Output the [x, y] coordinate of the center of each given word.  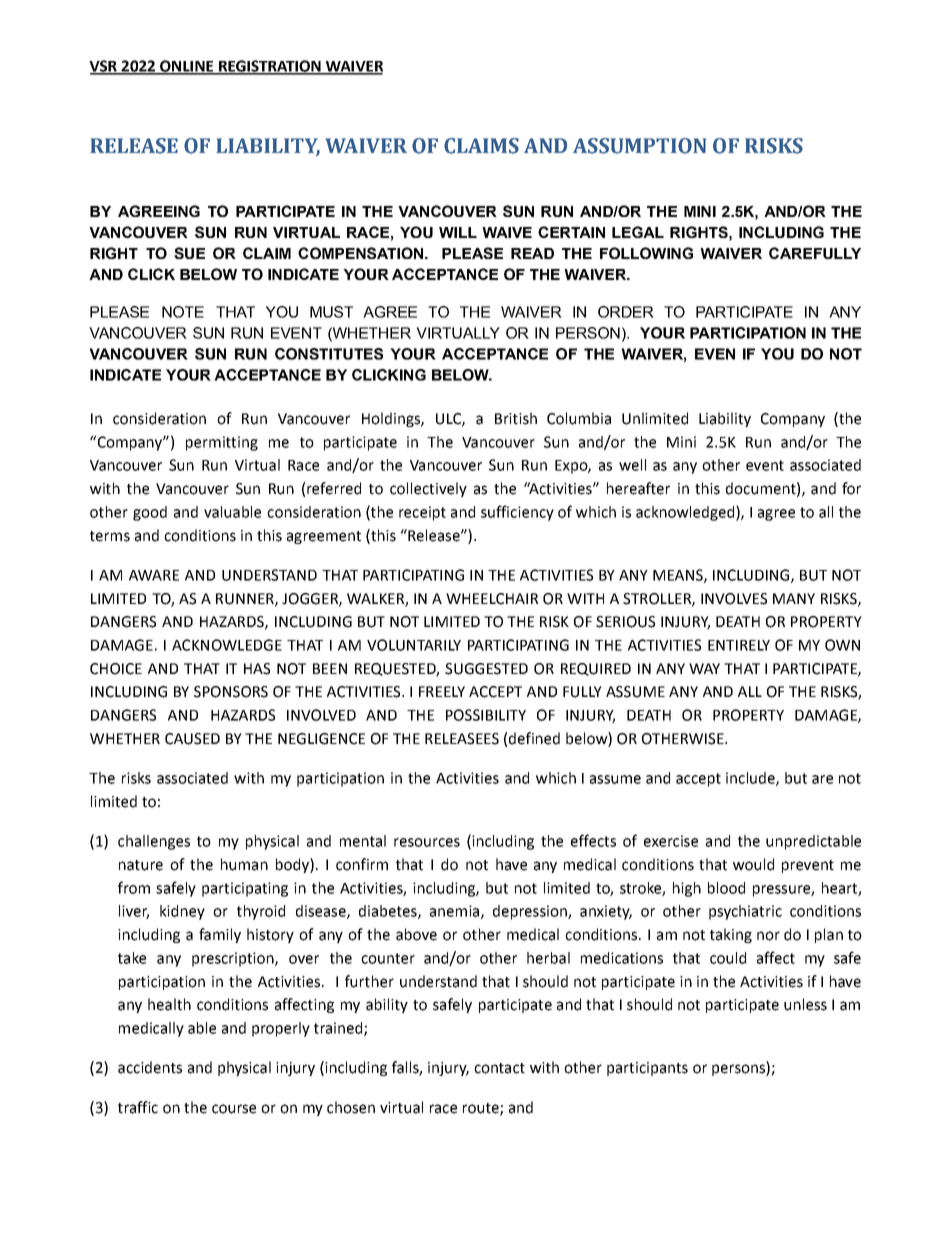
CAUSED [192, 739]
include [751, 779]
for [851, 488]
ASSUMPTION [639, 146]
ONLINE [187, 67]
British [516, 418]
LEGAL [638, 232]
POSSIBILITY [486, 715]
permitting [222, 443]
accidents [150, 1067]
